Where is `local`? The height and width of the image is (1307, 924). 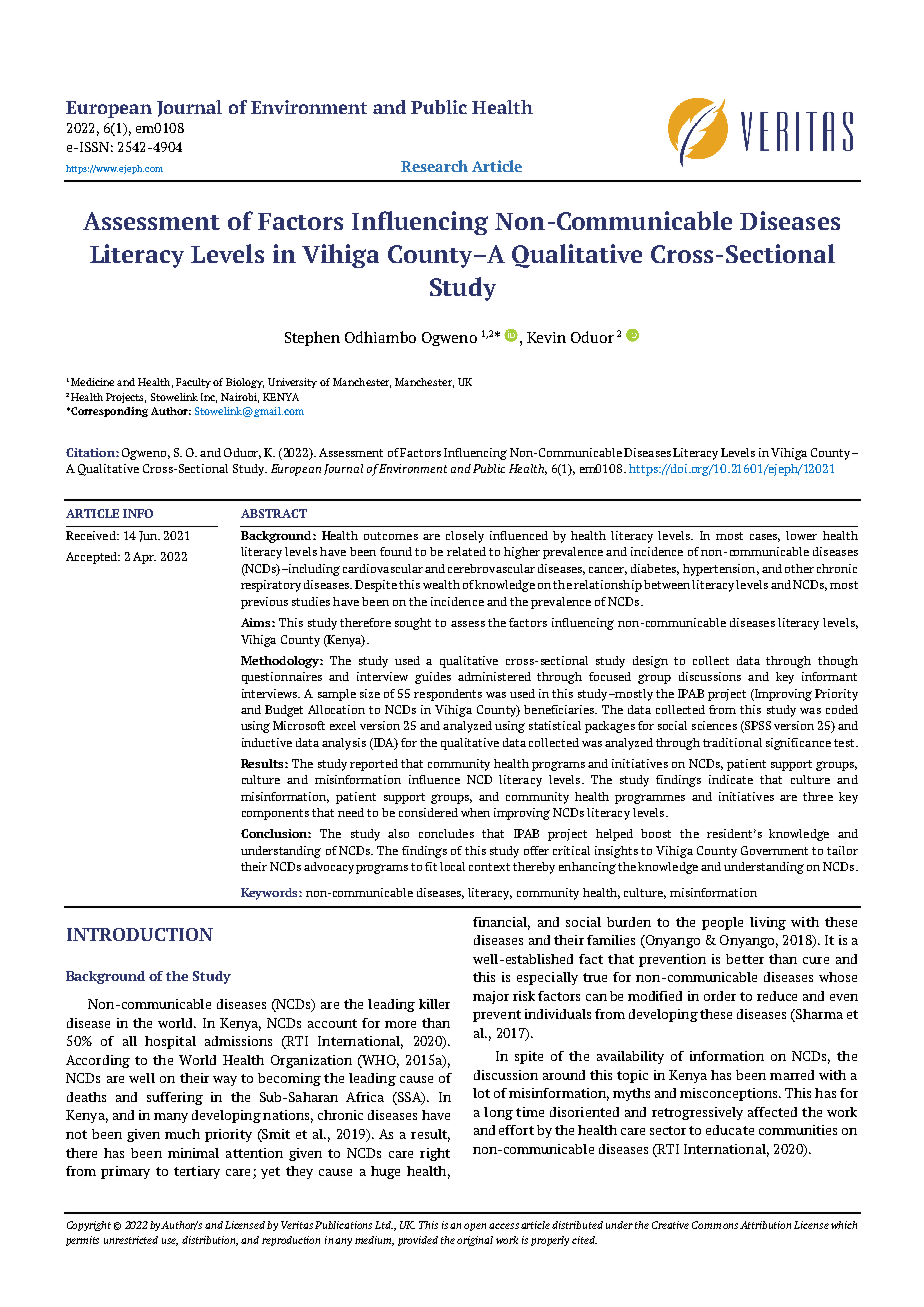
local is located at coordinates (452, 866).
